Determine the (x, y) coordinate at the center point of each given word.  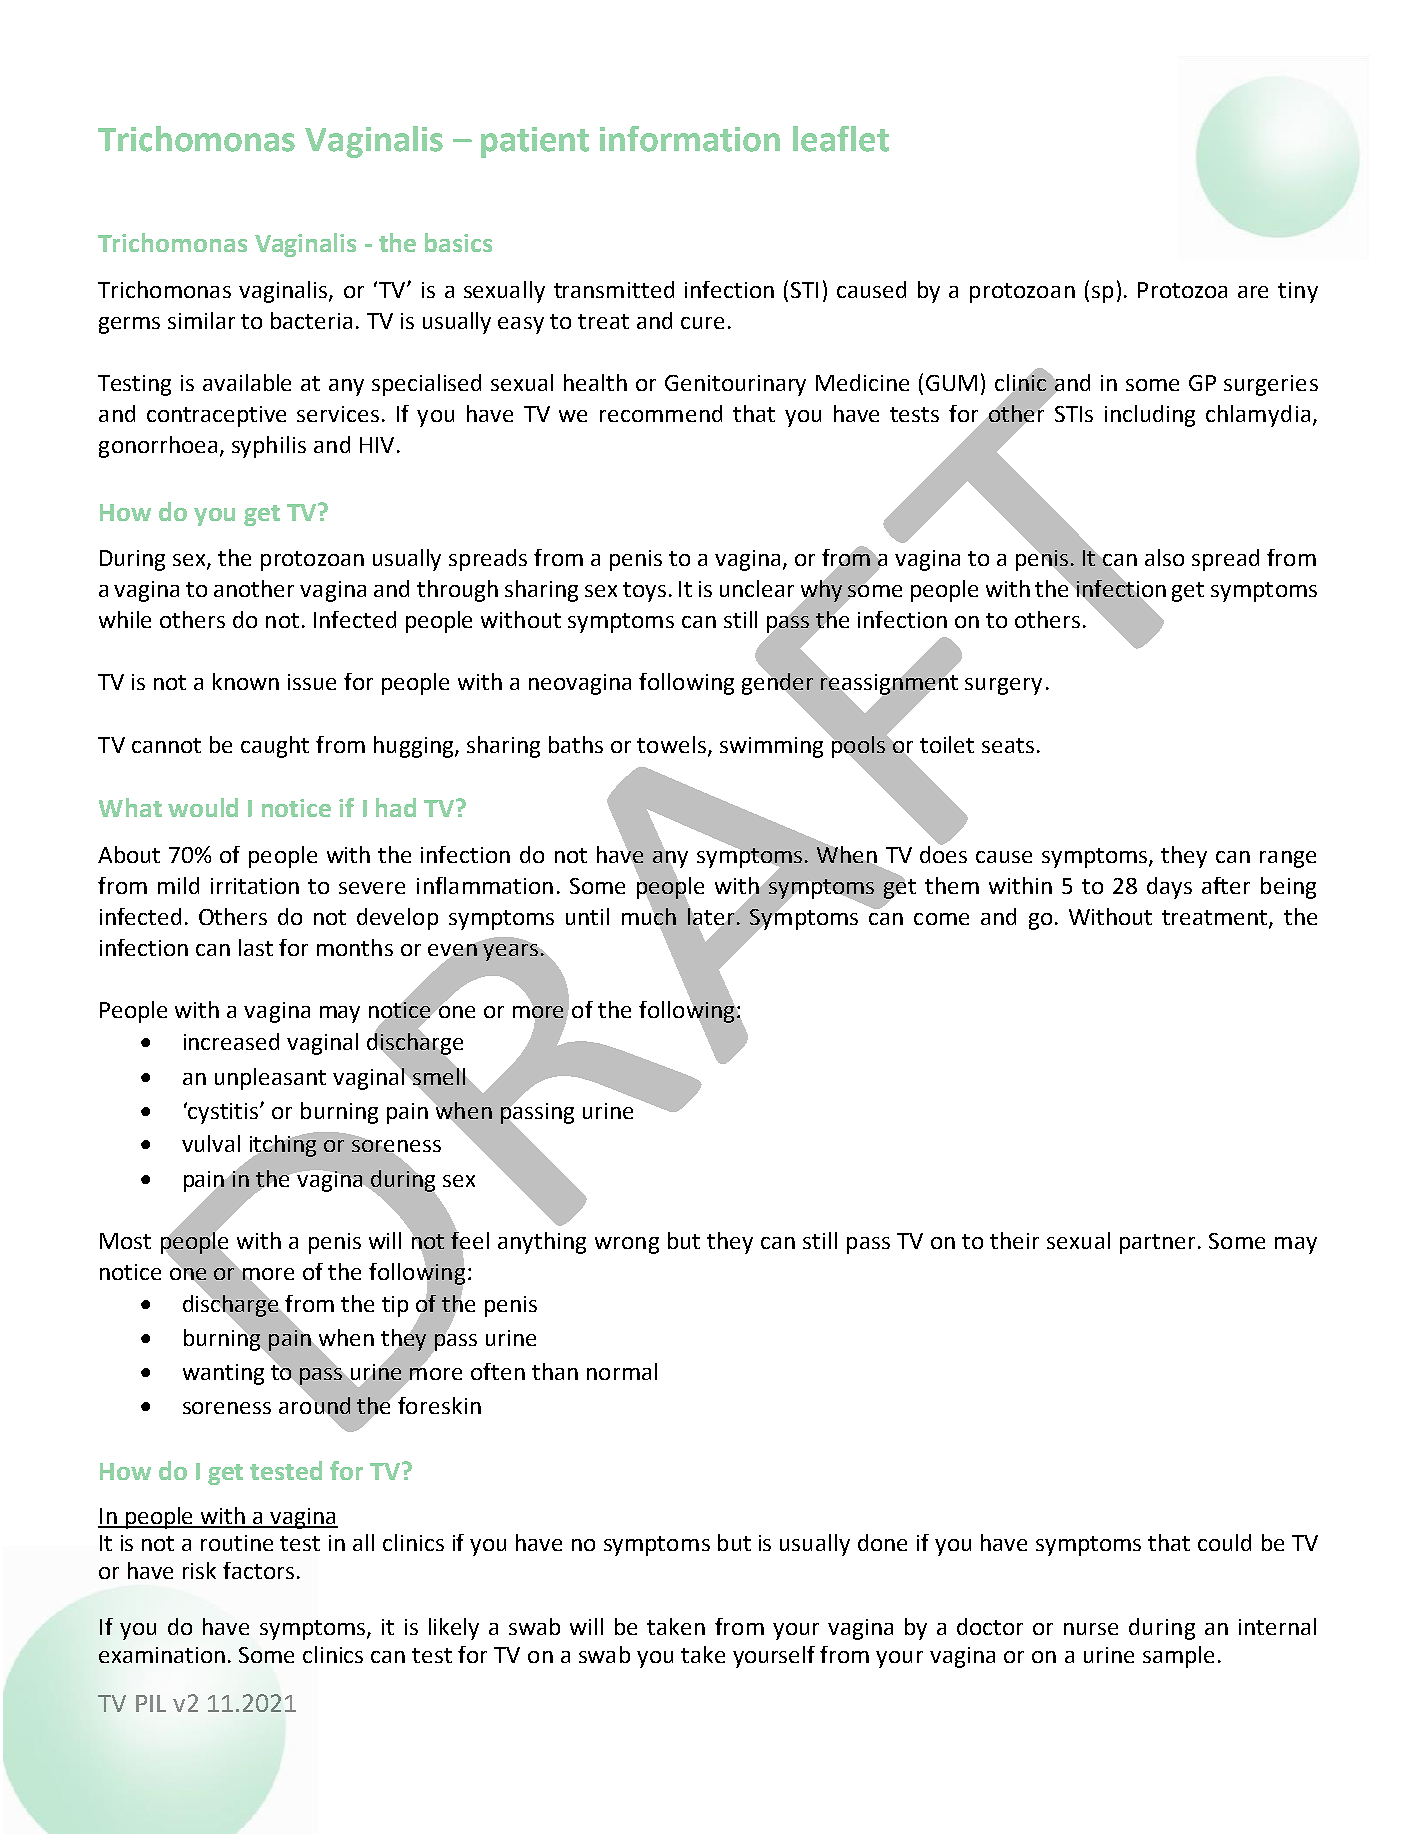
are (1253, 292)
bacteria (311, 320)
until (587, 916)
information (690, 139)
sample (1178, 1657)
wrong (627, 1245)
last (256, 947)
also (1164, 557)
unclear (757, 588)
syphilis (269, 447)
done (882, 1542)
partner (1157, 1244)
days (1169, 888)
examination (162, 1655)
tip (395, 1306)
